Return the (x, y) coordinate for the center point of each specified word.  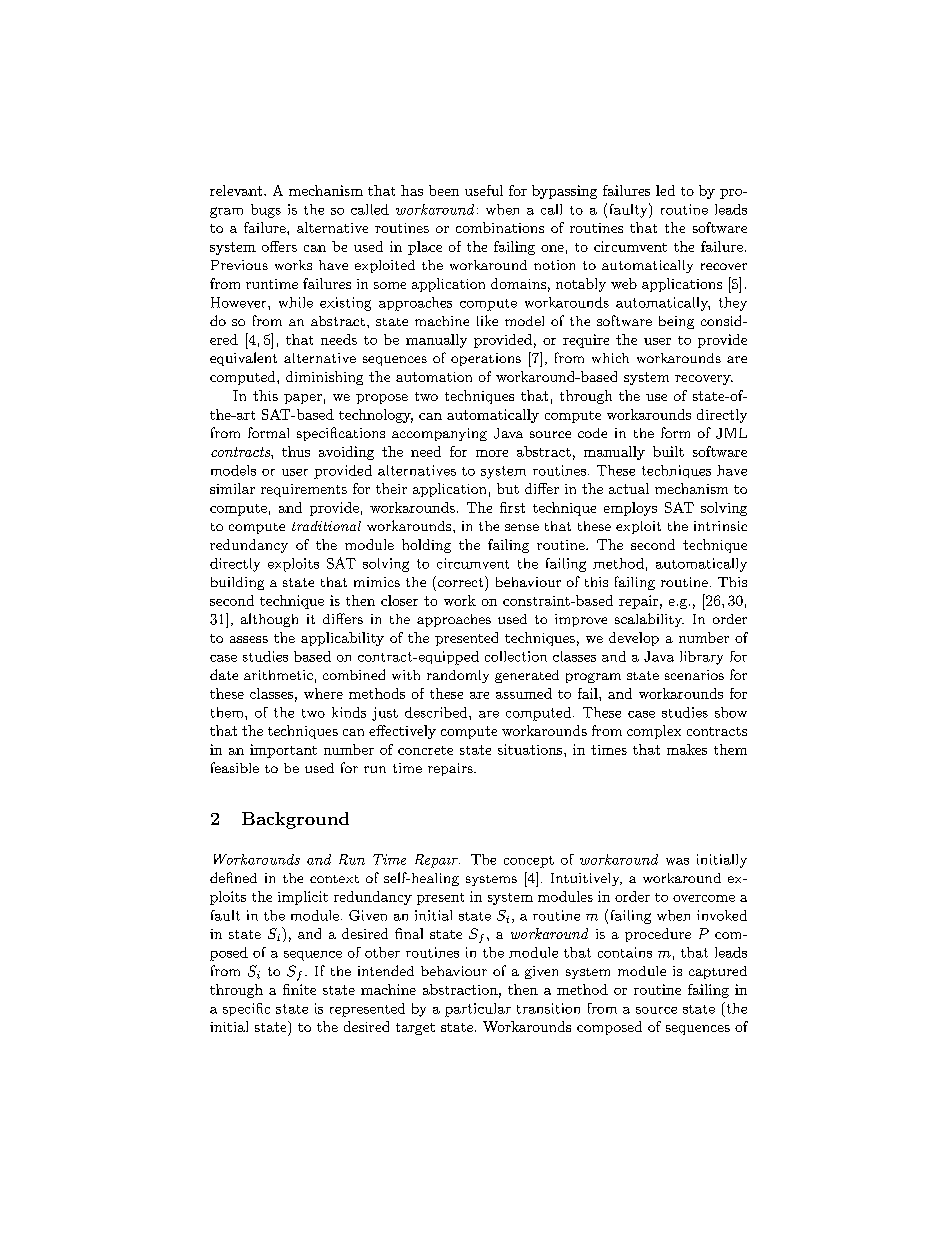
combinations (500, 227)
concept (529, 862)
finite (299, 989)
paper (303, 399)
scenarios (694, 675)
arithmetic (278, 675)
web (624, 283)
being (676, 322)
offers (279, 246)
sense (522, 527)
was (677, 861)
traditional (326, 526)
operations (486, 359)
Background (295, 820)
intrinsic (720, 526)
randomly (458, 676)
